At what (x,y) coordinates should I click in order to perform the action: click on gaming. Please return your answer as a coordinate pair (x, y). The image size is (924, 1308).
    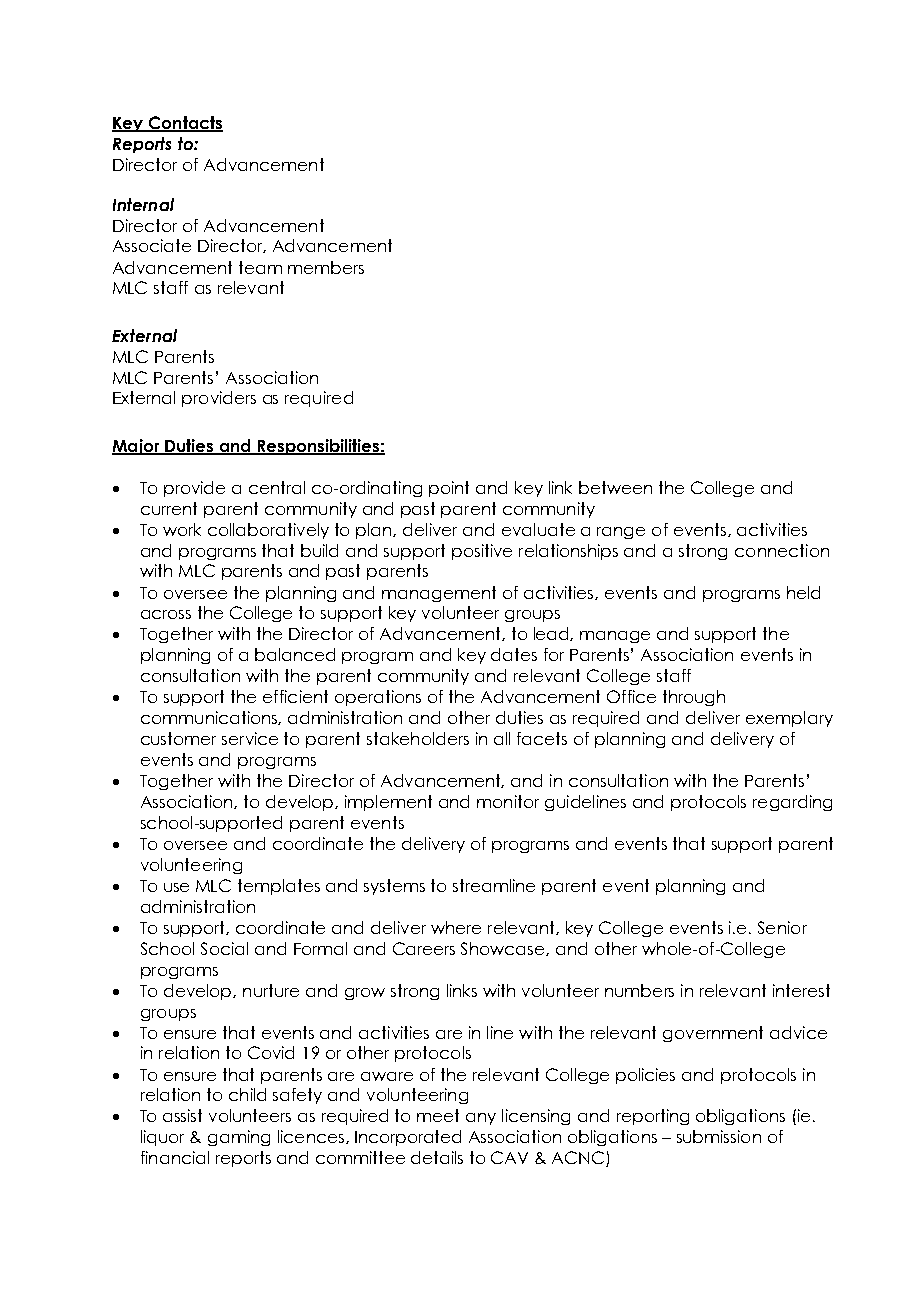
    Looking at the image, I should click on (239, 1138).
